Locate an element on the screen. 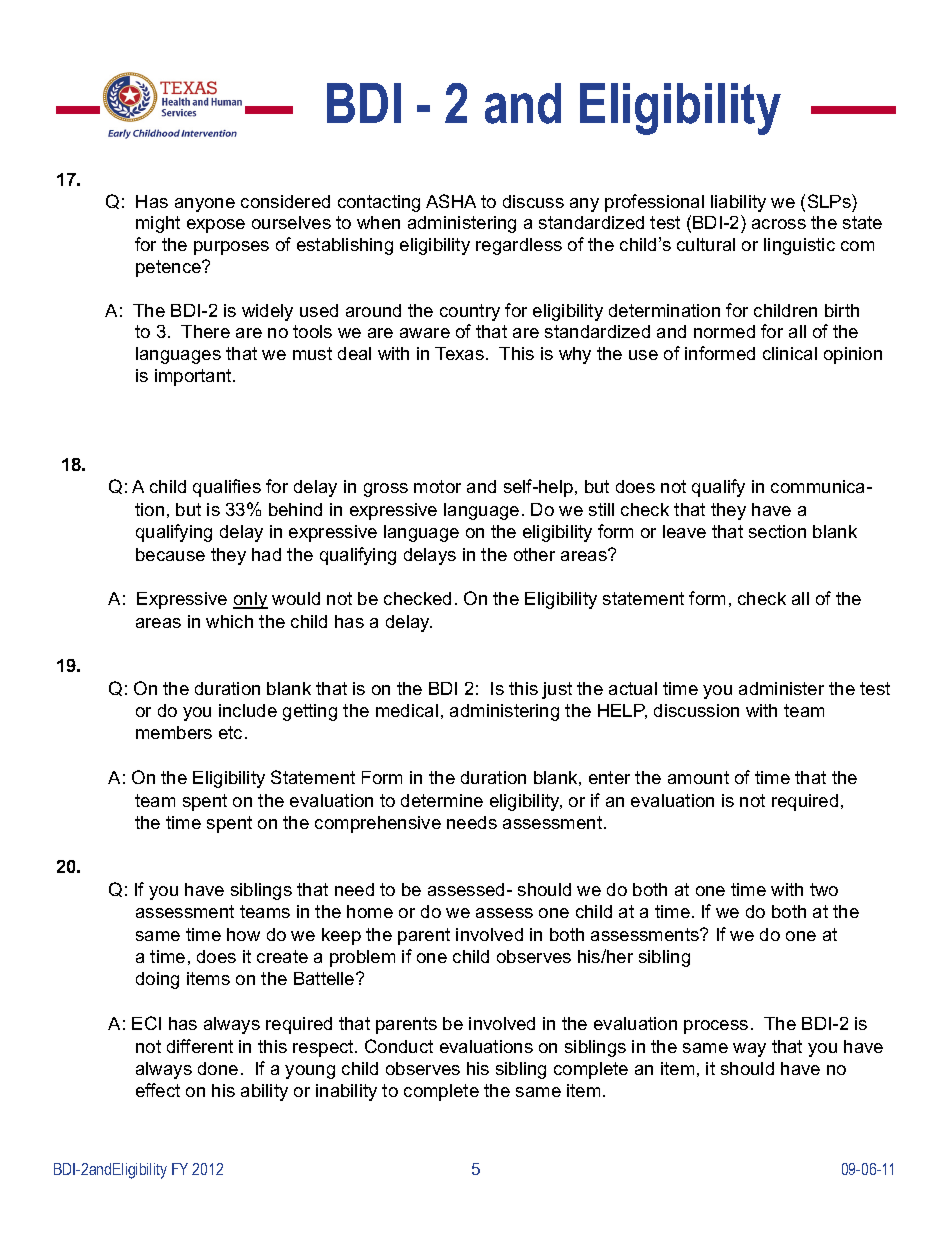 This screenshot has width=952, height=1233. process is located at coordinates (716, 1027).
